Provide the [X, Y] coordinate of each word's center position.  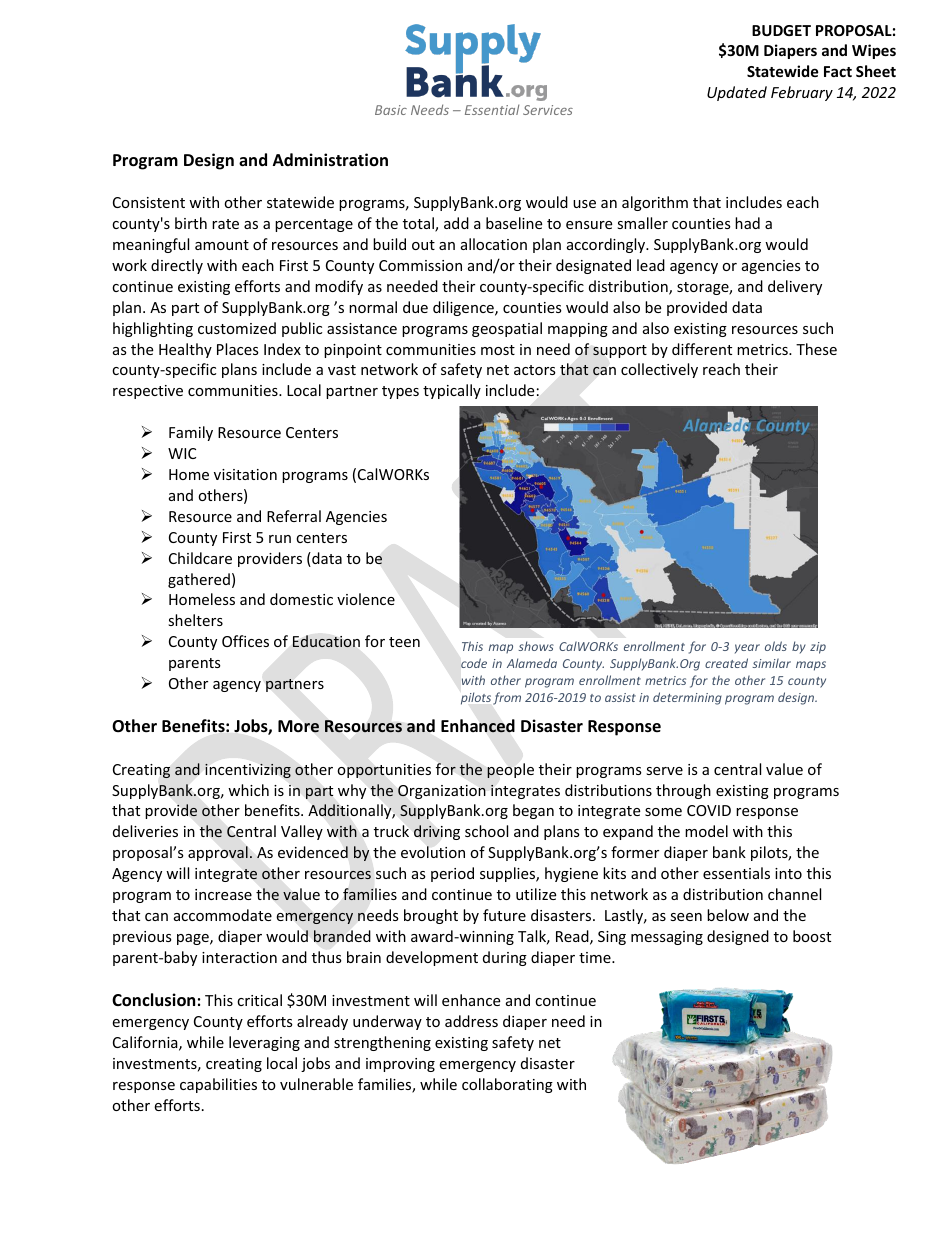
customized [237, 328]
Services [548, 110]
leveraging [264, 1043]
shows [536, 646]
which [248, 790]
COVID [709, 810]
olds [776, 646]
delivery [795, 287]
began [533, 811]
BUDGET [781, 30]
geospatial [507, 329]
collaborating [507, 1085]
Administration [330, 160]
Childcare [200, 558]
